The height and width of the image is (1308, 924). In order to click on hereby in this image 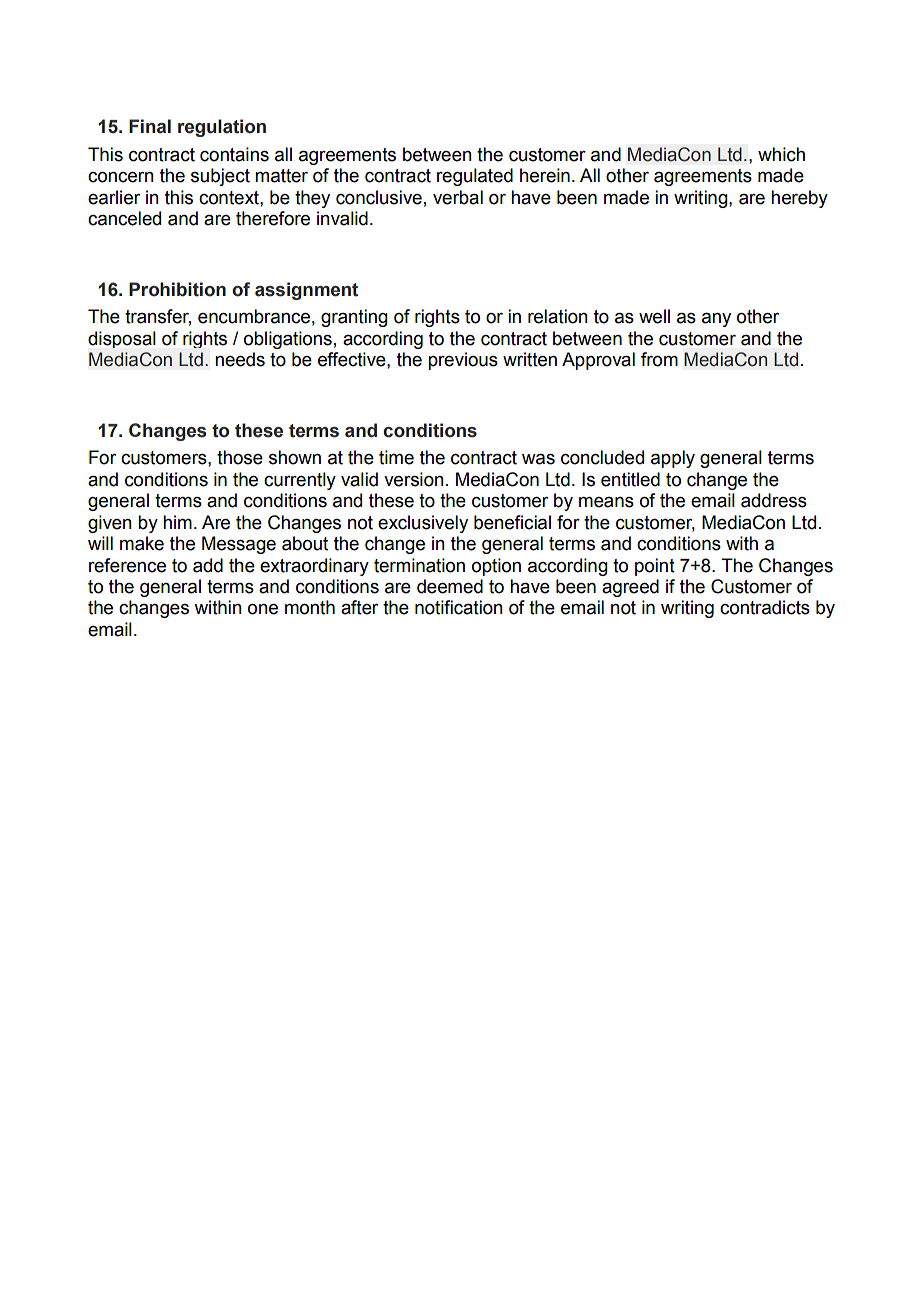, I will do `click(799, 199)`.
